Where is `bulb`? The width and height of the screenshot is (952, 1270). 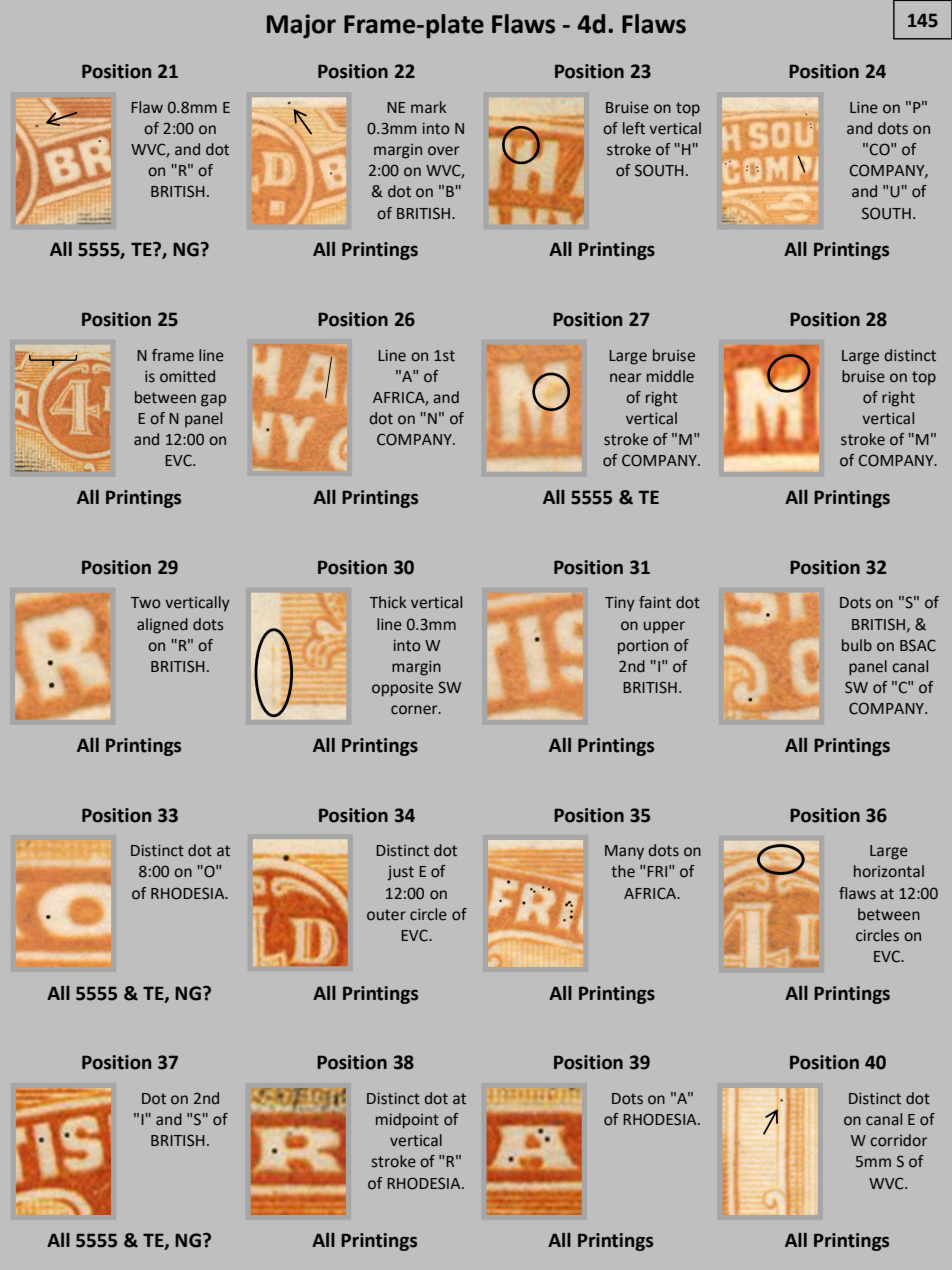
bulb is located at coordinates (857, 645).
